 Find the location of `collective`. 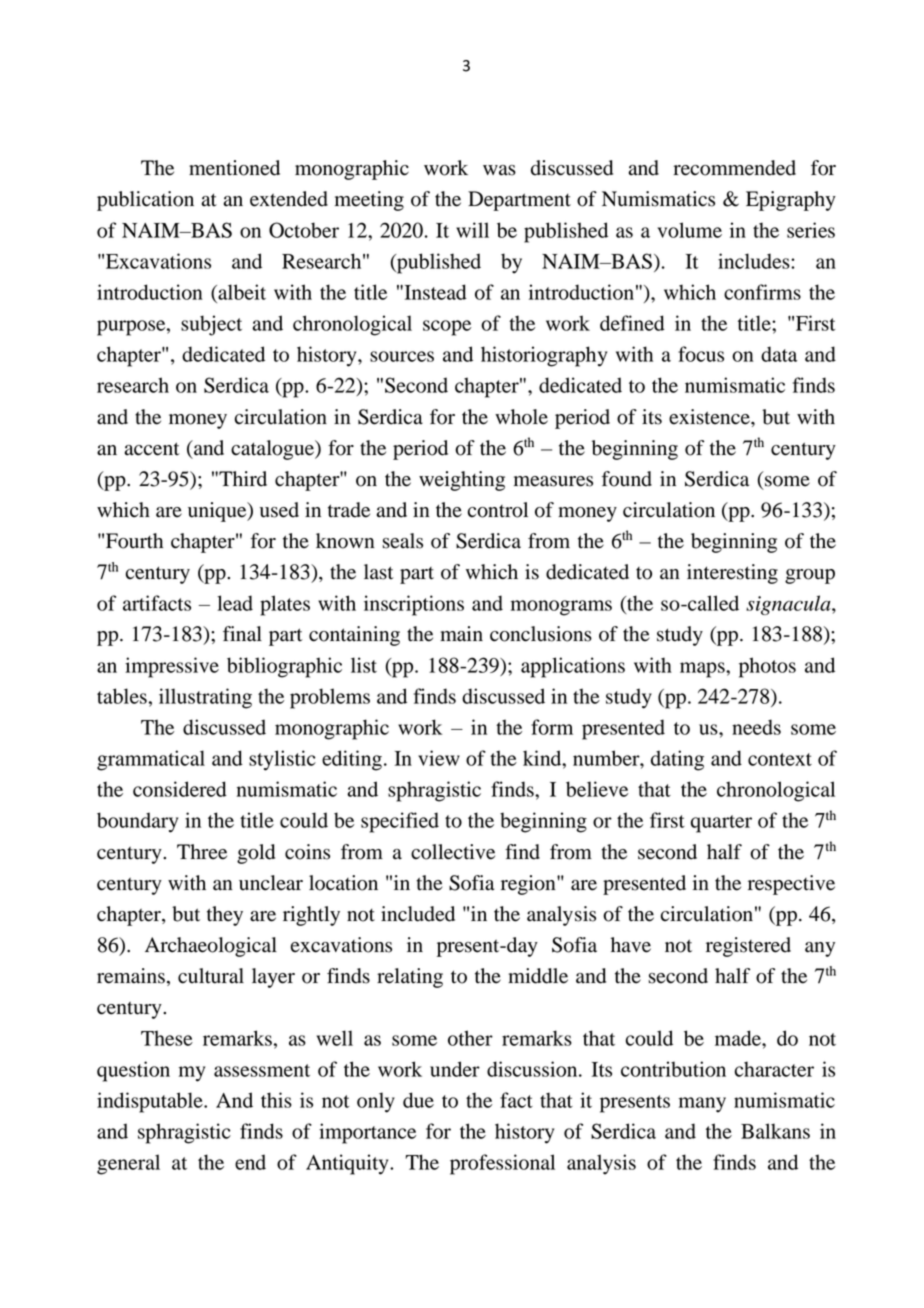

collective is located at coordinates (453, 852).
